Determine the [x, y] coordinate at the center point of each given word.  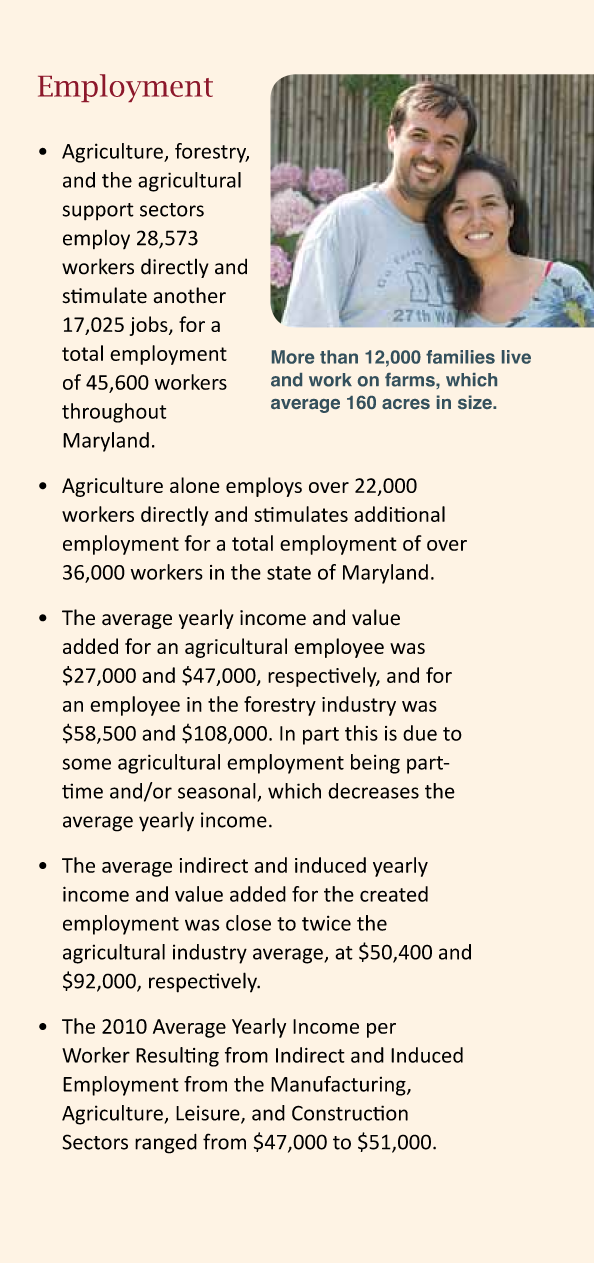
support [98, 212]
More [293, 357]
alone [195, 485]
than [339, 357]
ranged [166, 1144]
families [460, 357]
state [289, 573]
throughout [114, 413]
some [87, 764]
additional [399, 514]
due [420, 733]
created [394, 894]
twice [326, 923]
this [361, 733]
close [248, 923]
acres [406, 404]
